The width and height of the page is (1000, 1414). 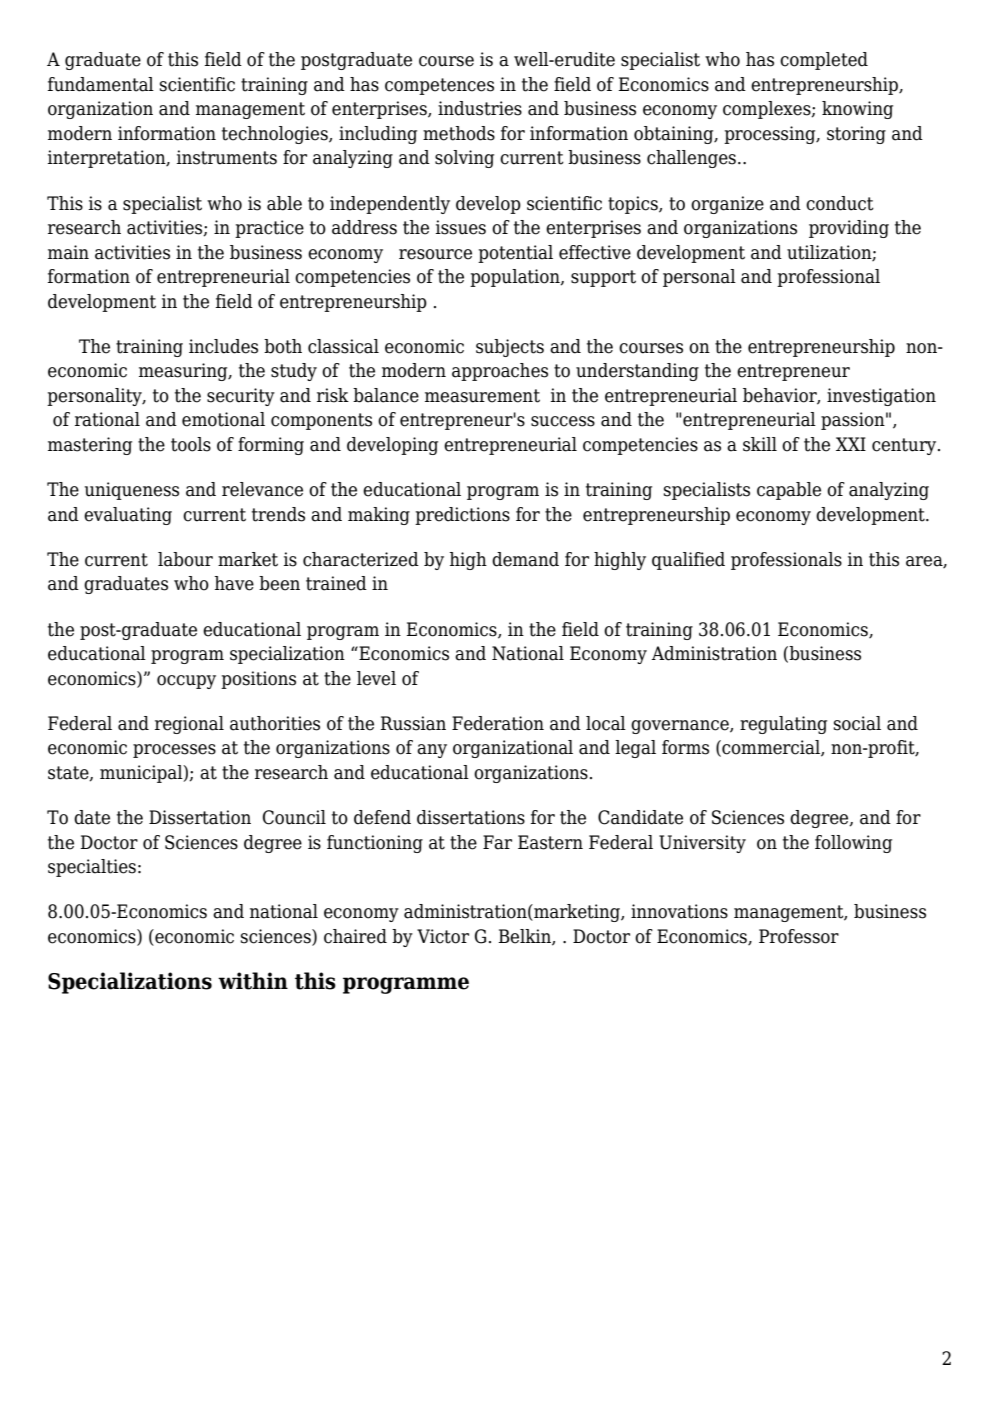 I want to click on Victor, so click(x=443, y=936).
